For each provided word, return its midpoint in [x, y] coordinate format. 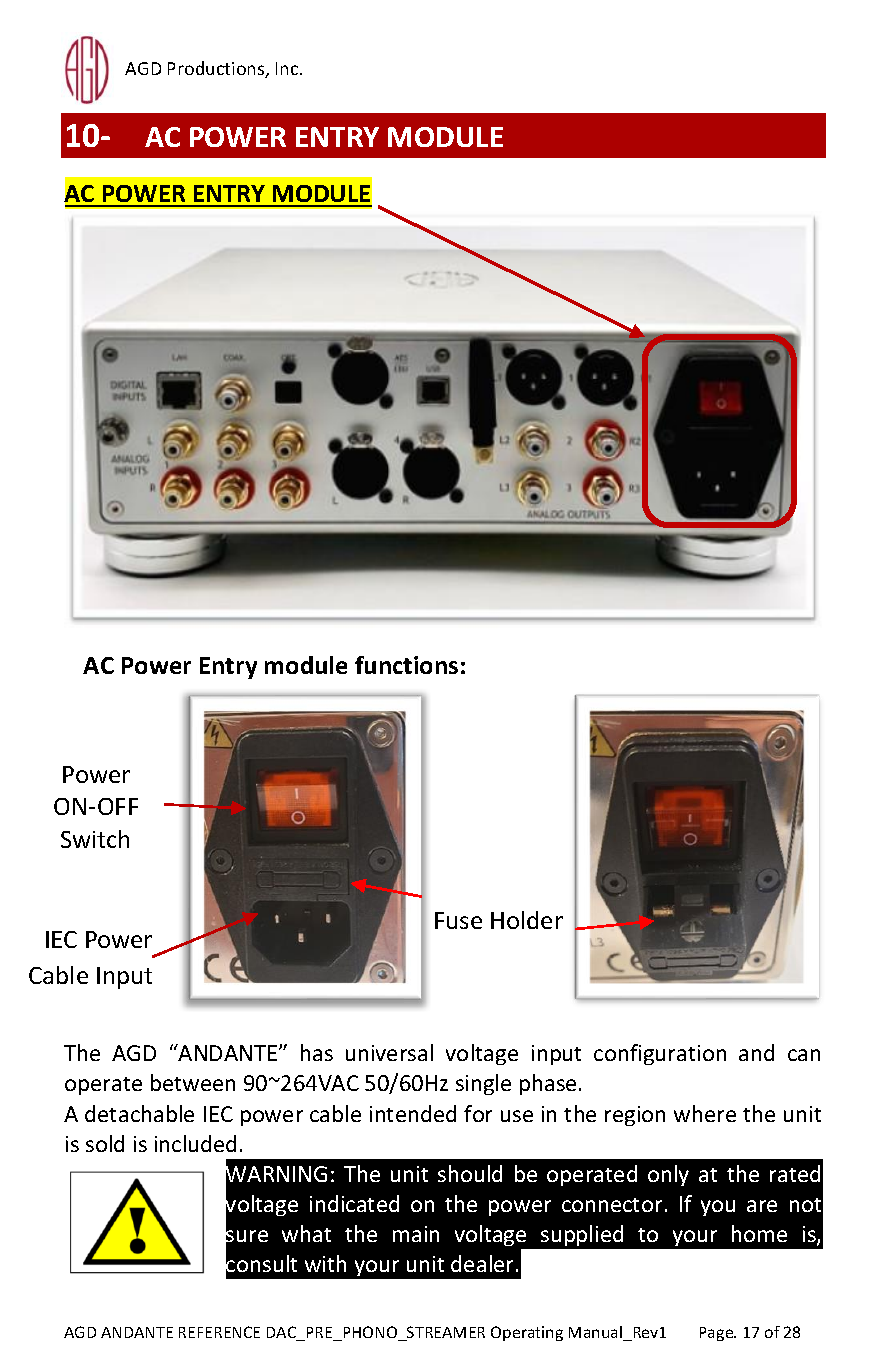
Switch [95, 839]
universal [389, 1052]
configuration [660, 1054]
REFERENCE [219, 1332]
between [193, 1082]
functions [406, 665]
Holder [527, 920]
